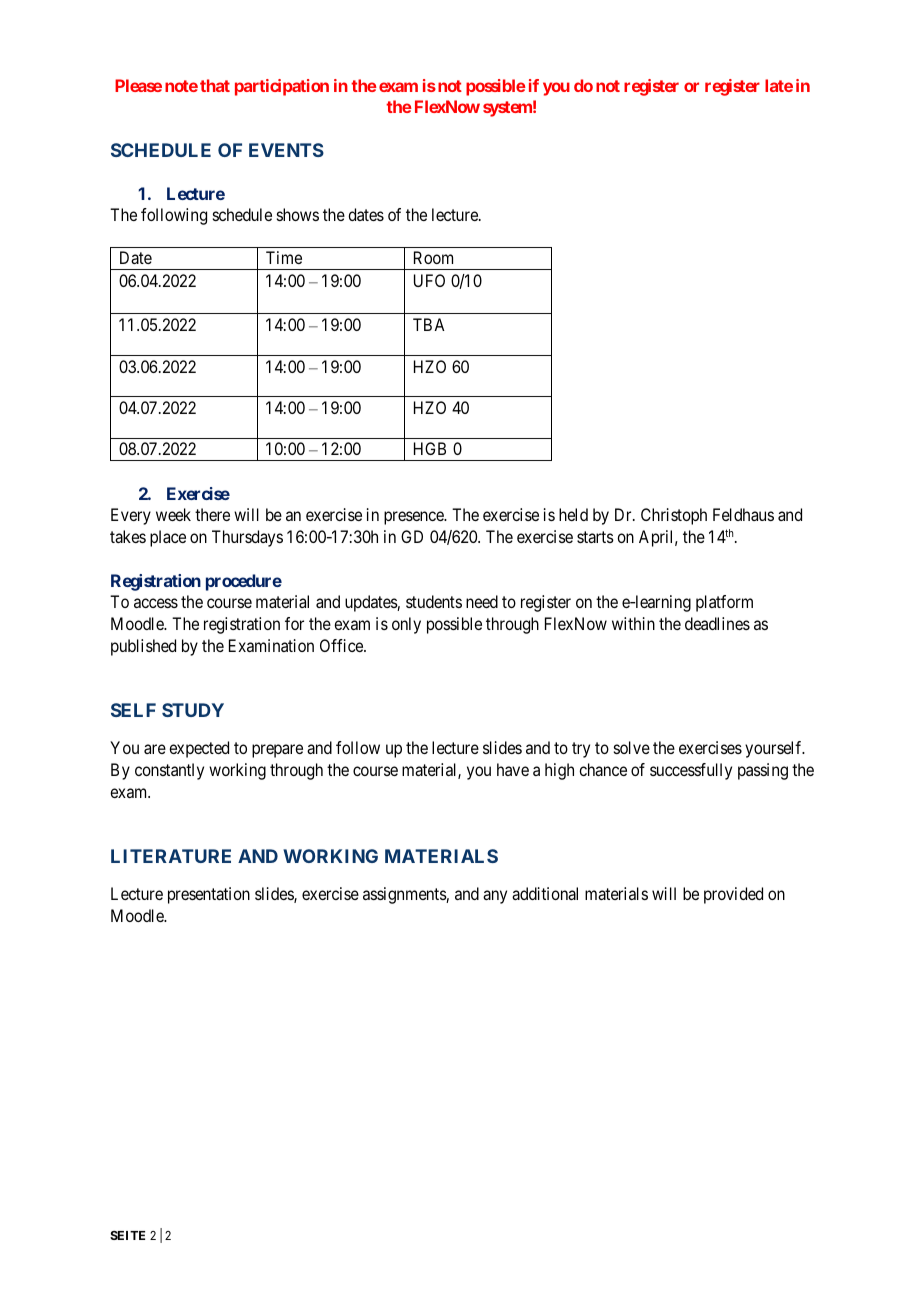 Image resolution: width=924 pixels, height=1309 pixels. Describe the element at coordinates (691, 771) in the image. I see `successfully` at that location.
